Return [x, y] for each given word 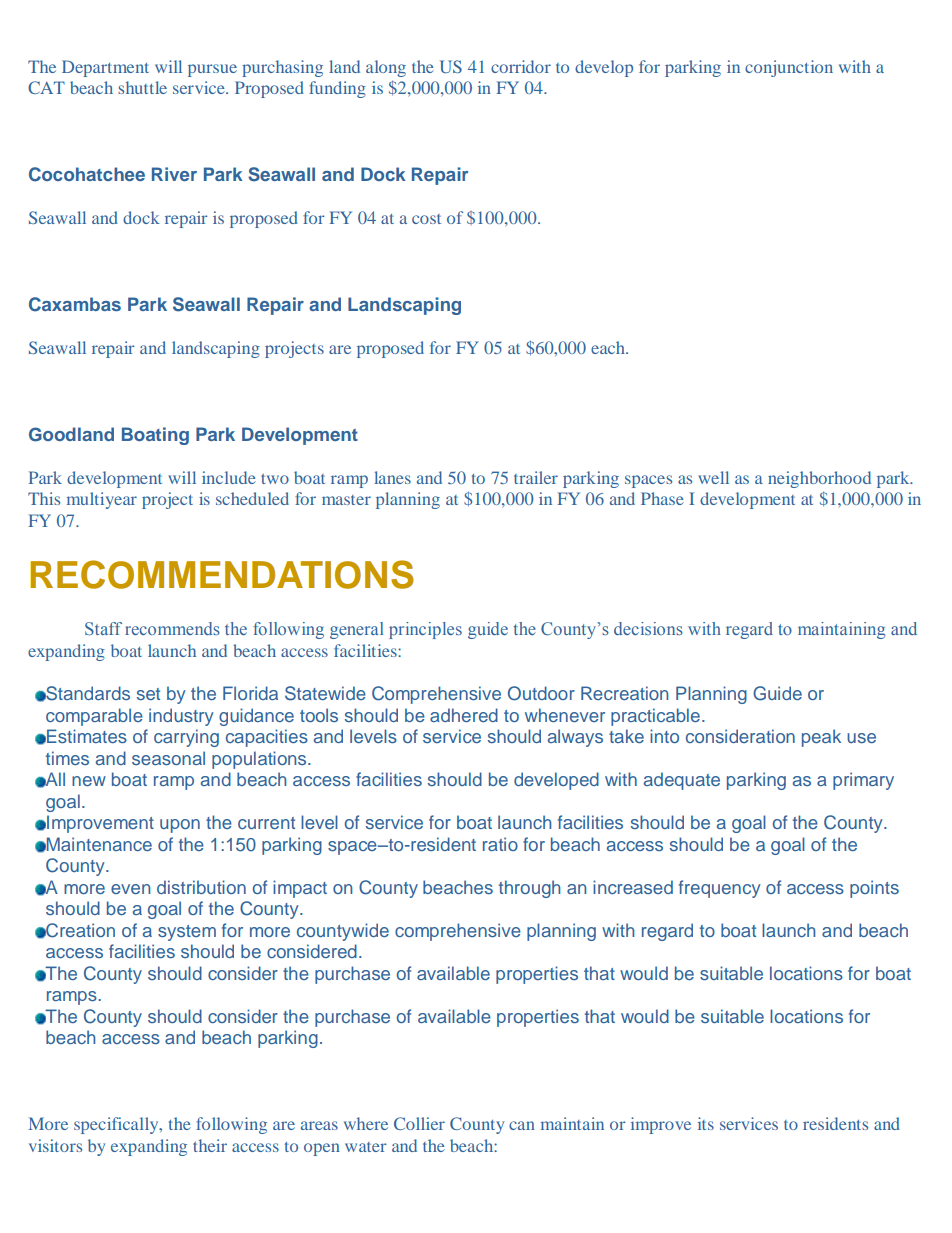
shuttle [142, 87]
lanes [392, 477]
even [131, 889]
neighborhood [819, 479]
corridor [521, 66]
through [530, 889]
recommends [172, 628]
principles [425, 630]
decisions [648, 628]
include [229, 477]
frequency [720, 889]
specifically [117, 1125]
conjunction [789, 68]
